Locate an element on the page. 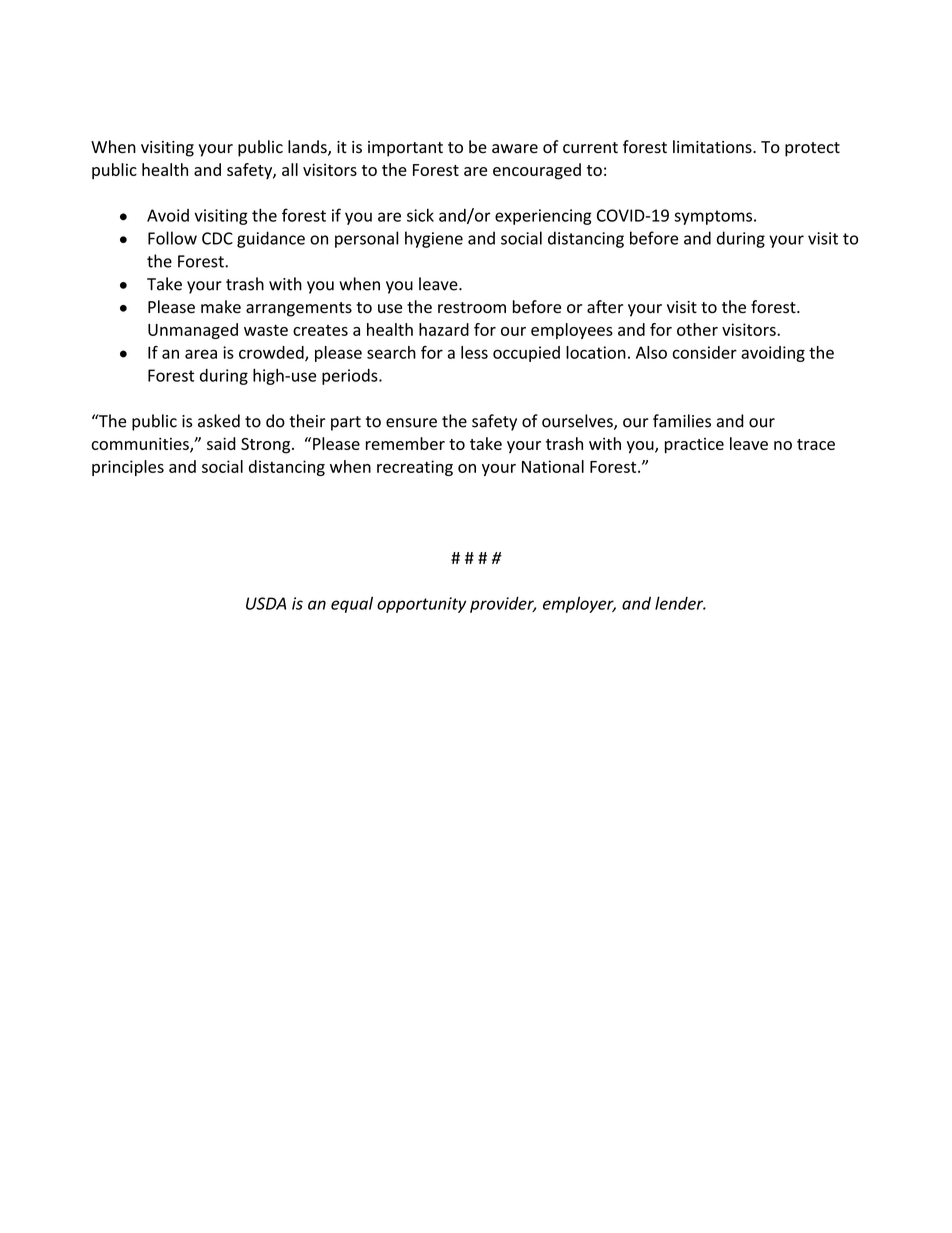 Image resolution: width=952 pixels, height=1233 pixels. USDA is located at coordinates (266, 603).
